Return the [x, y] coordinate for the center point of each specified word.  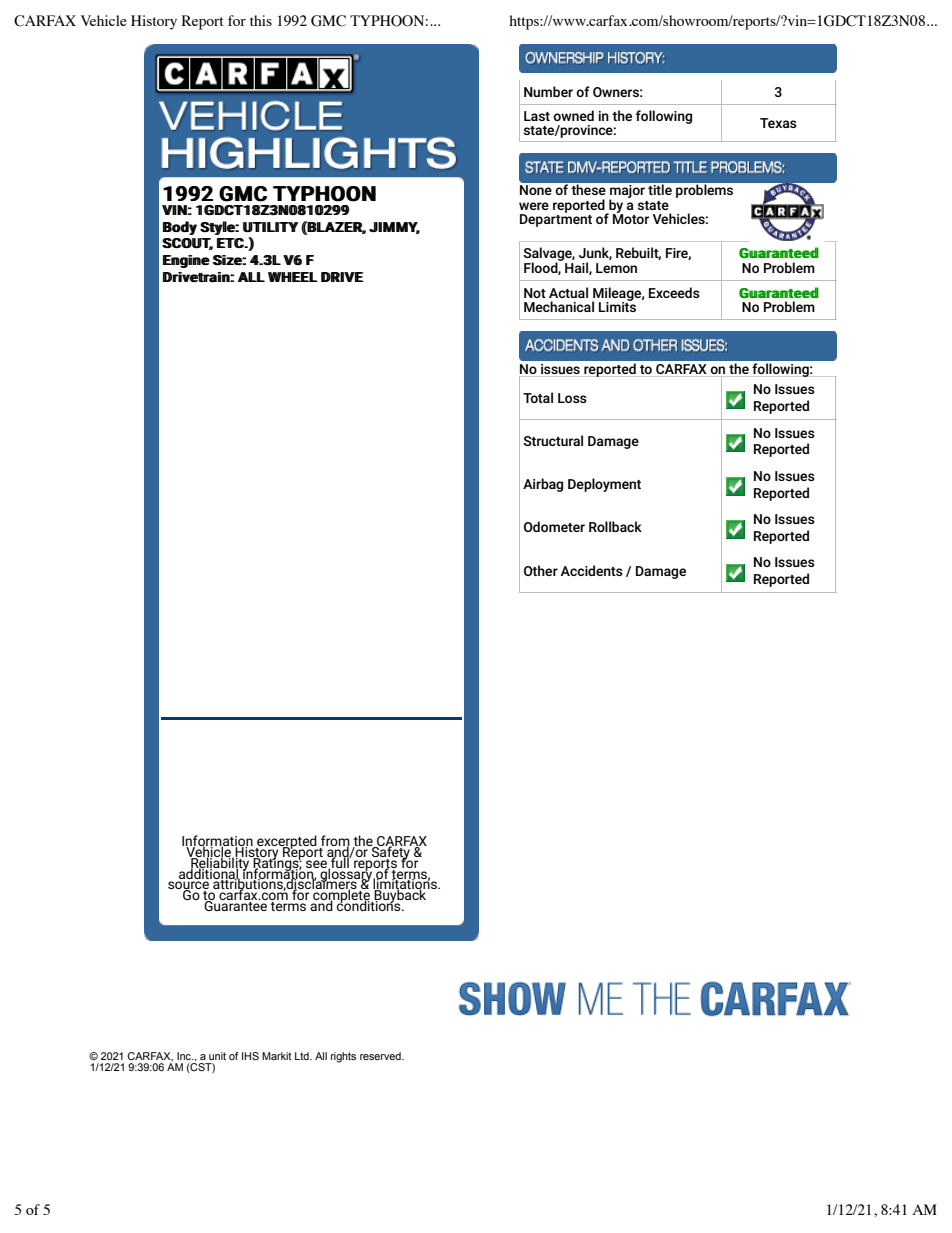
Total [538, 397]
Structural [553, 440]
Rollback [615, 526]
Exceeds [674, 292]
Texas [778, 123]
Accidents [592, 570]
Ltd [303, 1056]
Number [548, 91]
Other [541, 570]
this [261, 20]
